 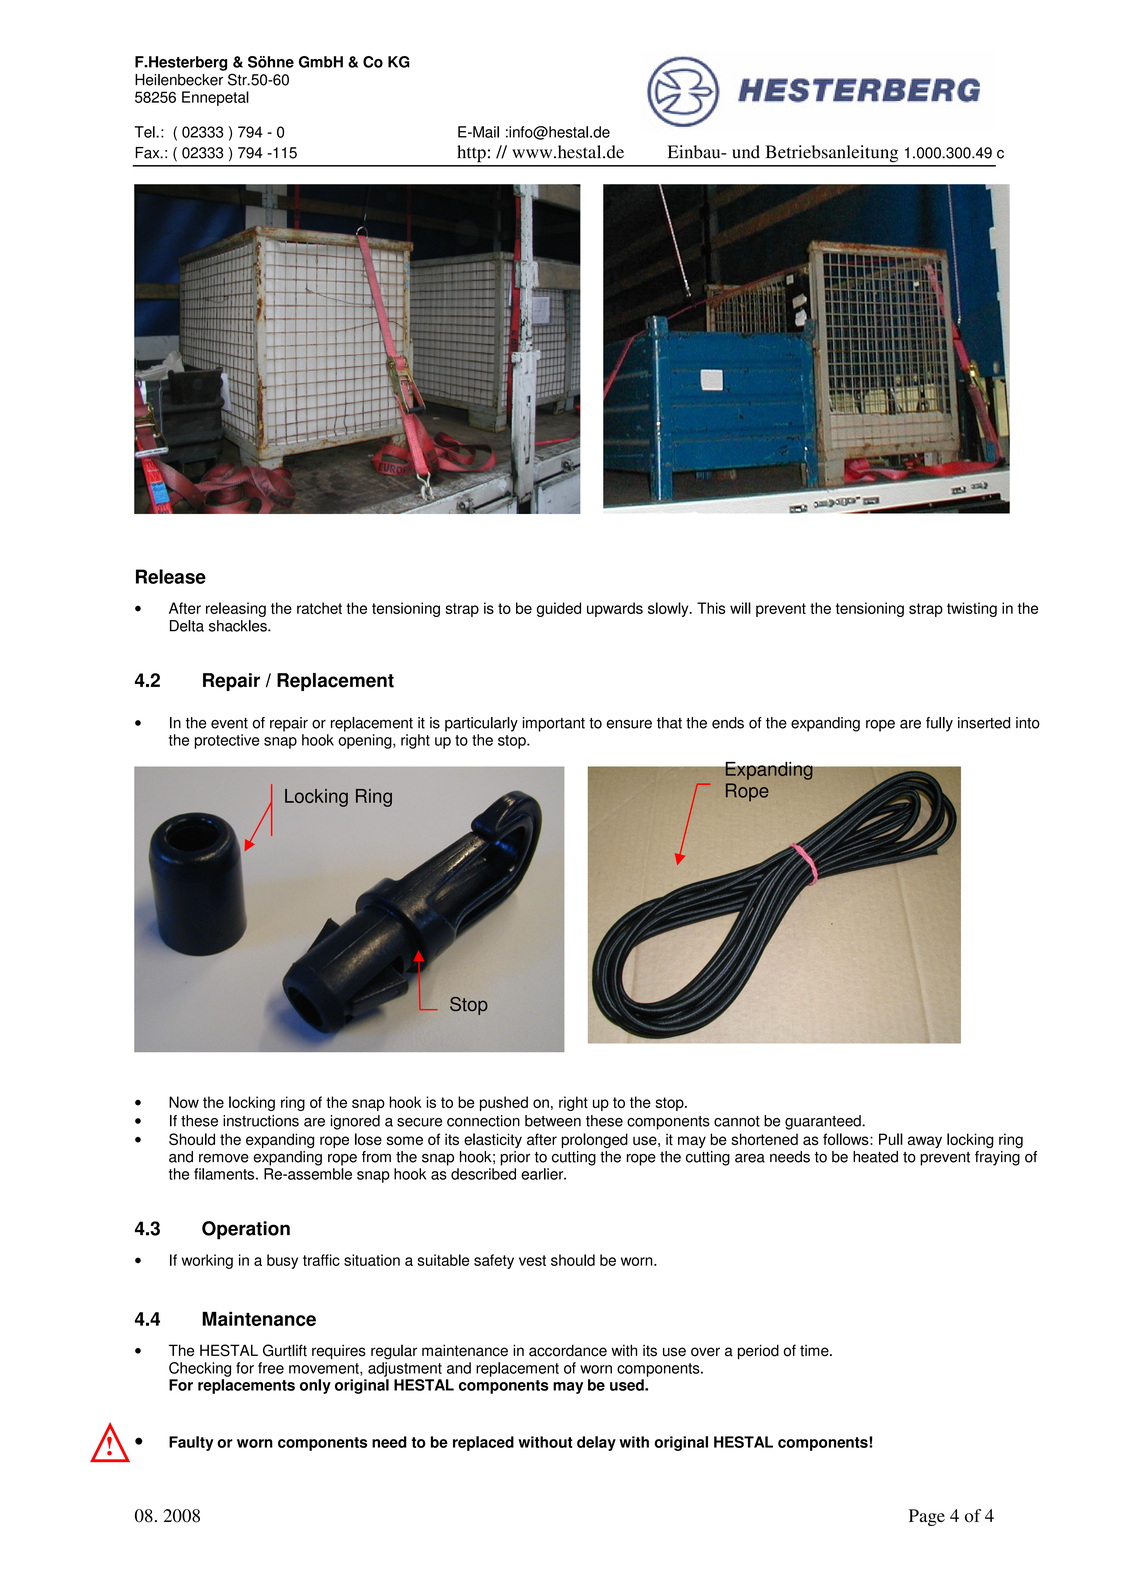 What do you see at coordinates (972, 609) in the screenshot?
I see `twisting` at bounding box center [972, 609].
